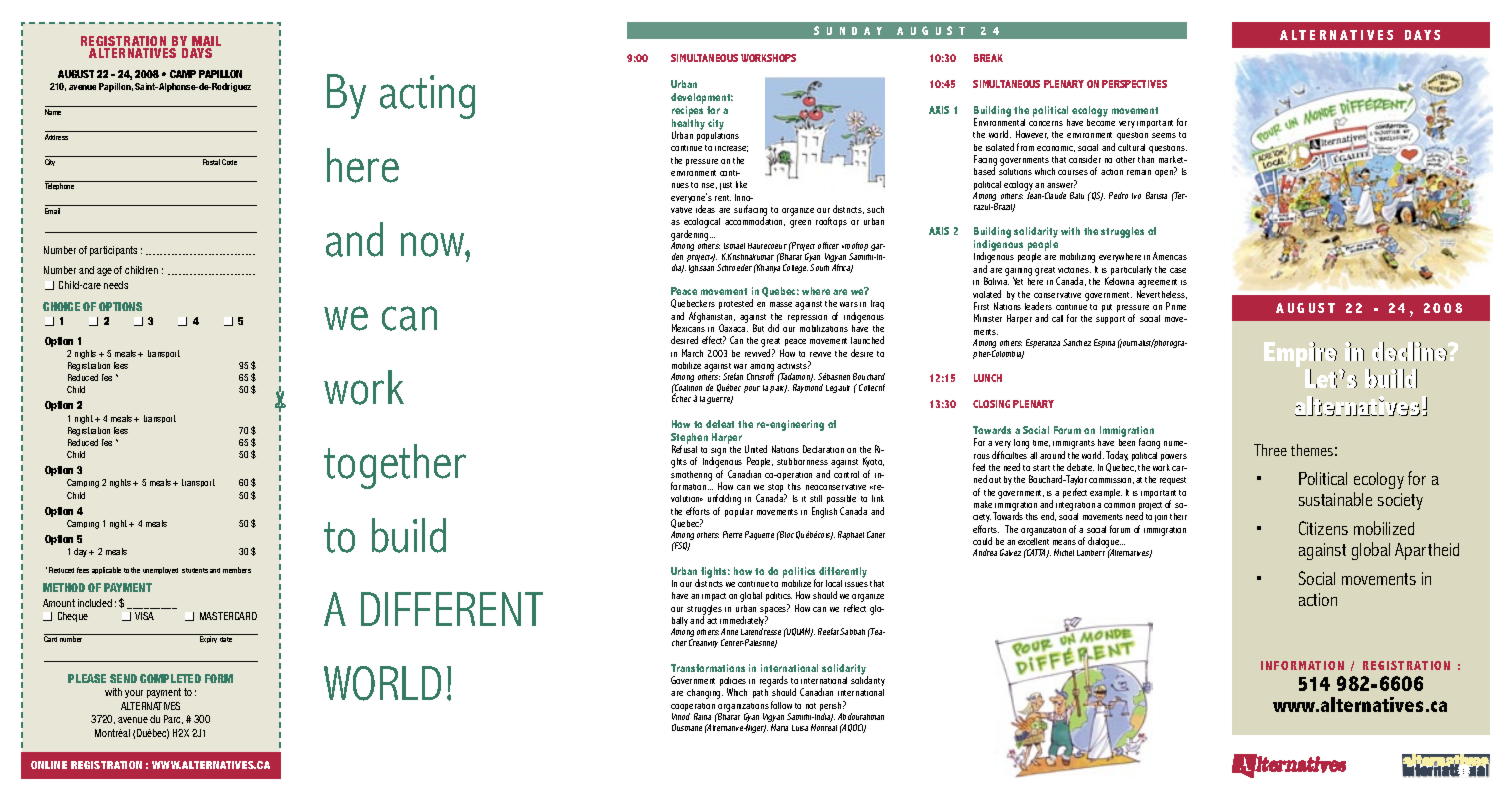 The width and height of the page is (1512, 800). What do you see at coordinates (1427, 551) in the page?
I see `Apartheid` at bounding box center [1427, 551].
